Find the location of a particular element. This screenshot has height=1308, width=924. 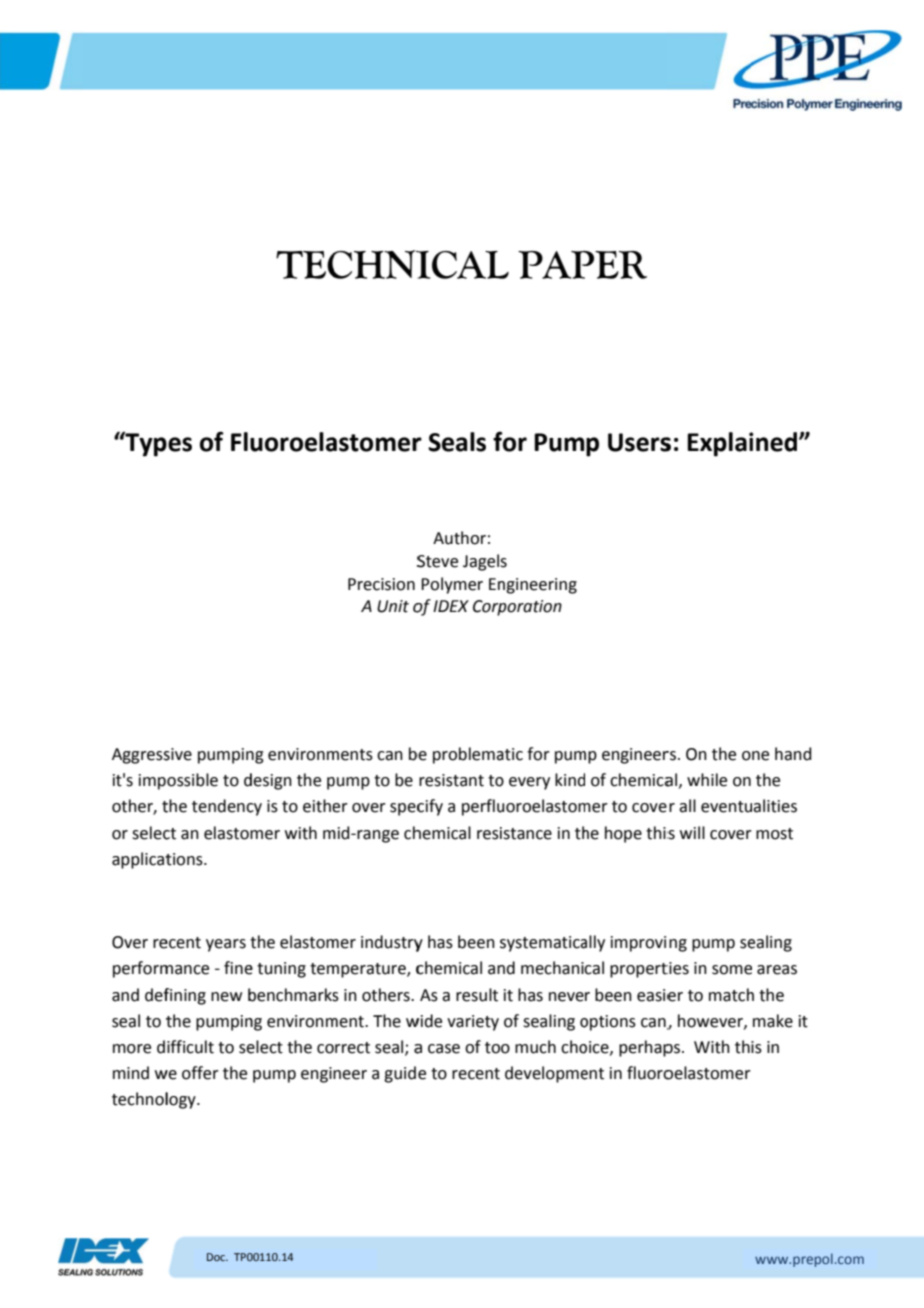

Polymer is located at coordinates (452, 585).
